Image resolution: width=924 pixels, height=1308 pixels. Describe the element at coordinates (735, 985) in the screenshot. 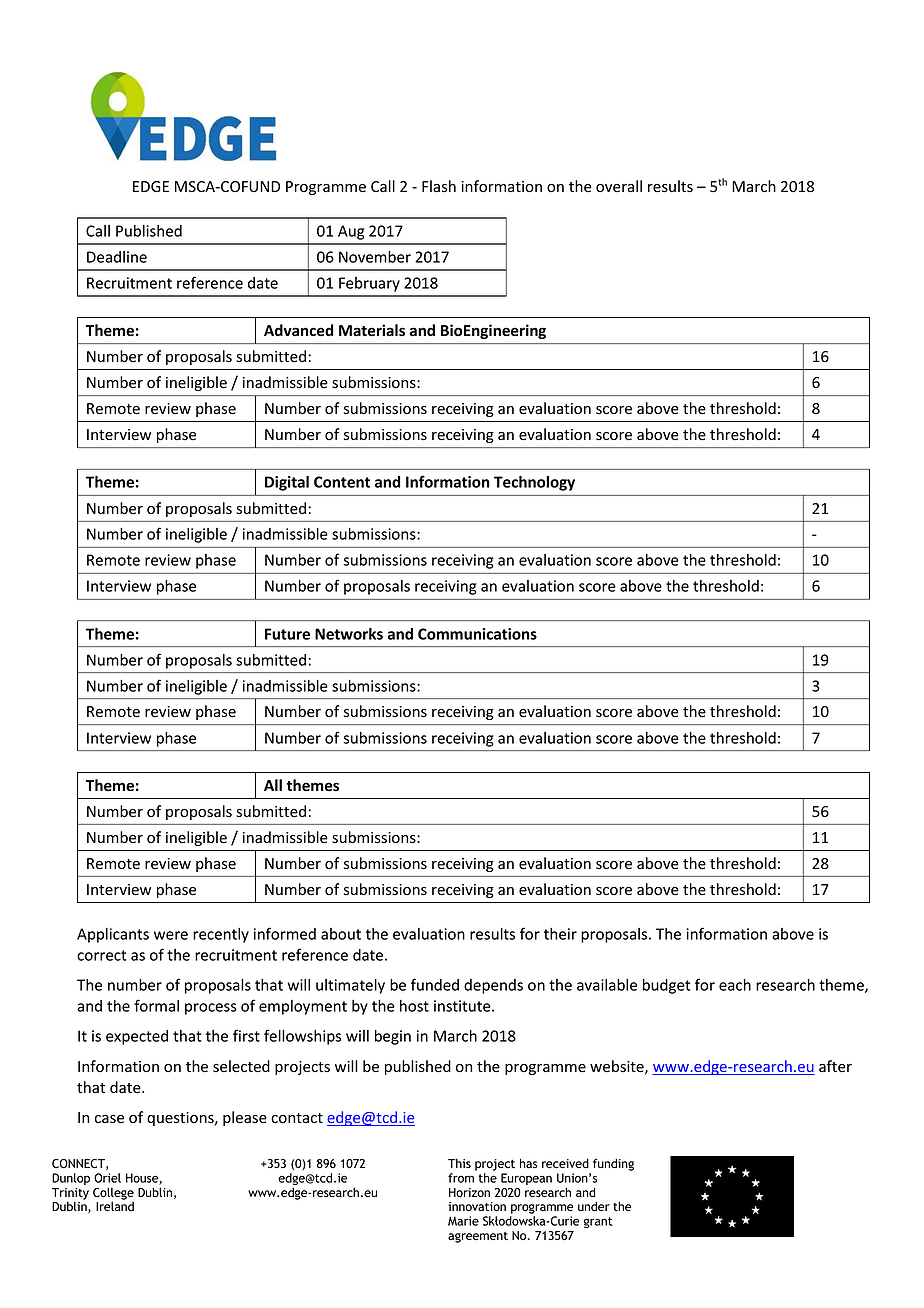

I see `each` at that location.
